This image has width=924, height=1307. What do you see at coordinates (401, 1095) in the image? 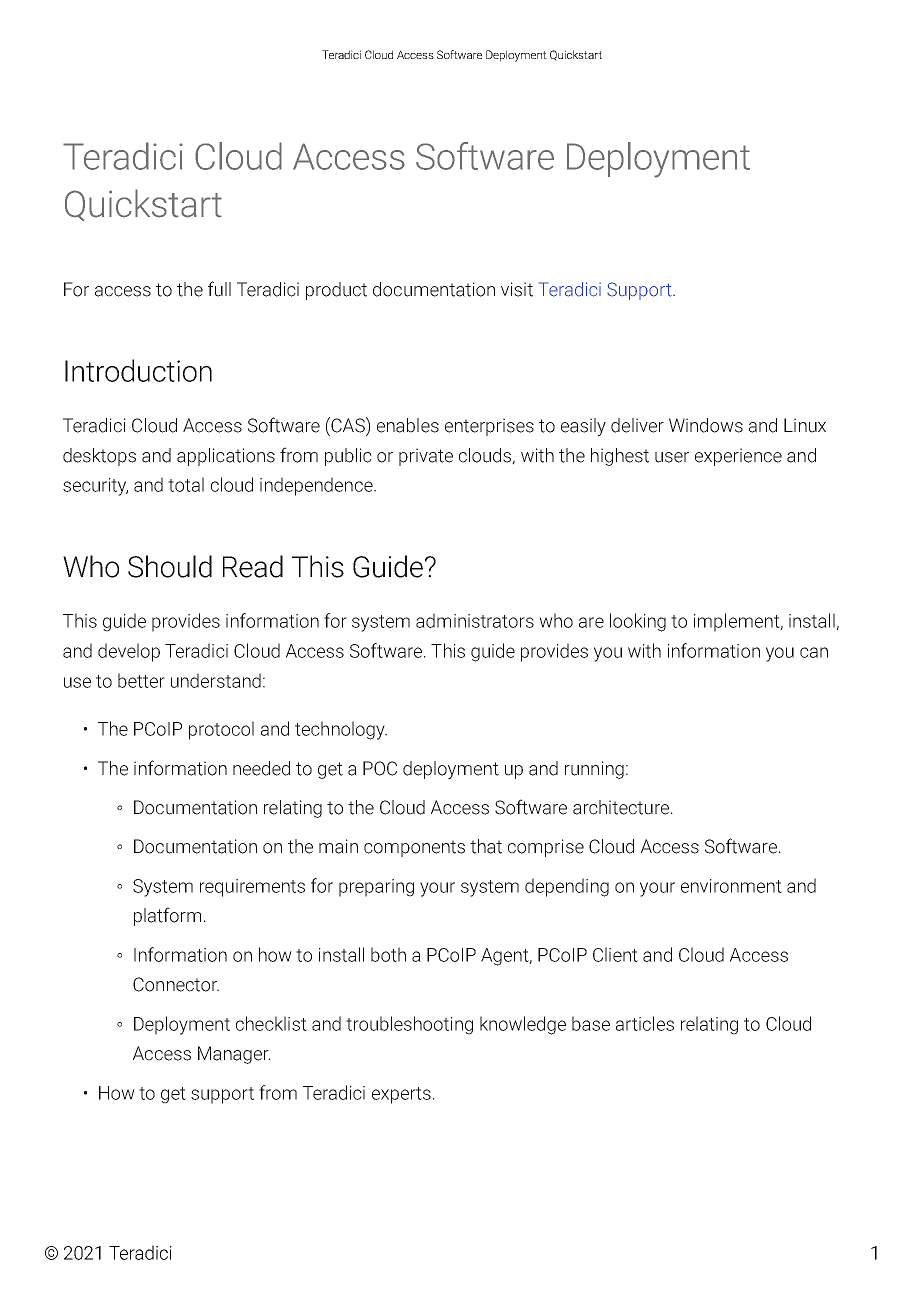
I see `experts` at bounding box center [401, 1095].
